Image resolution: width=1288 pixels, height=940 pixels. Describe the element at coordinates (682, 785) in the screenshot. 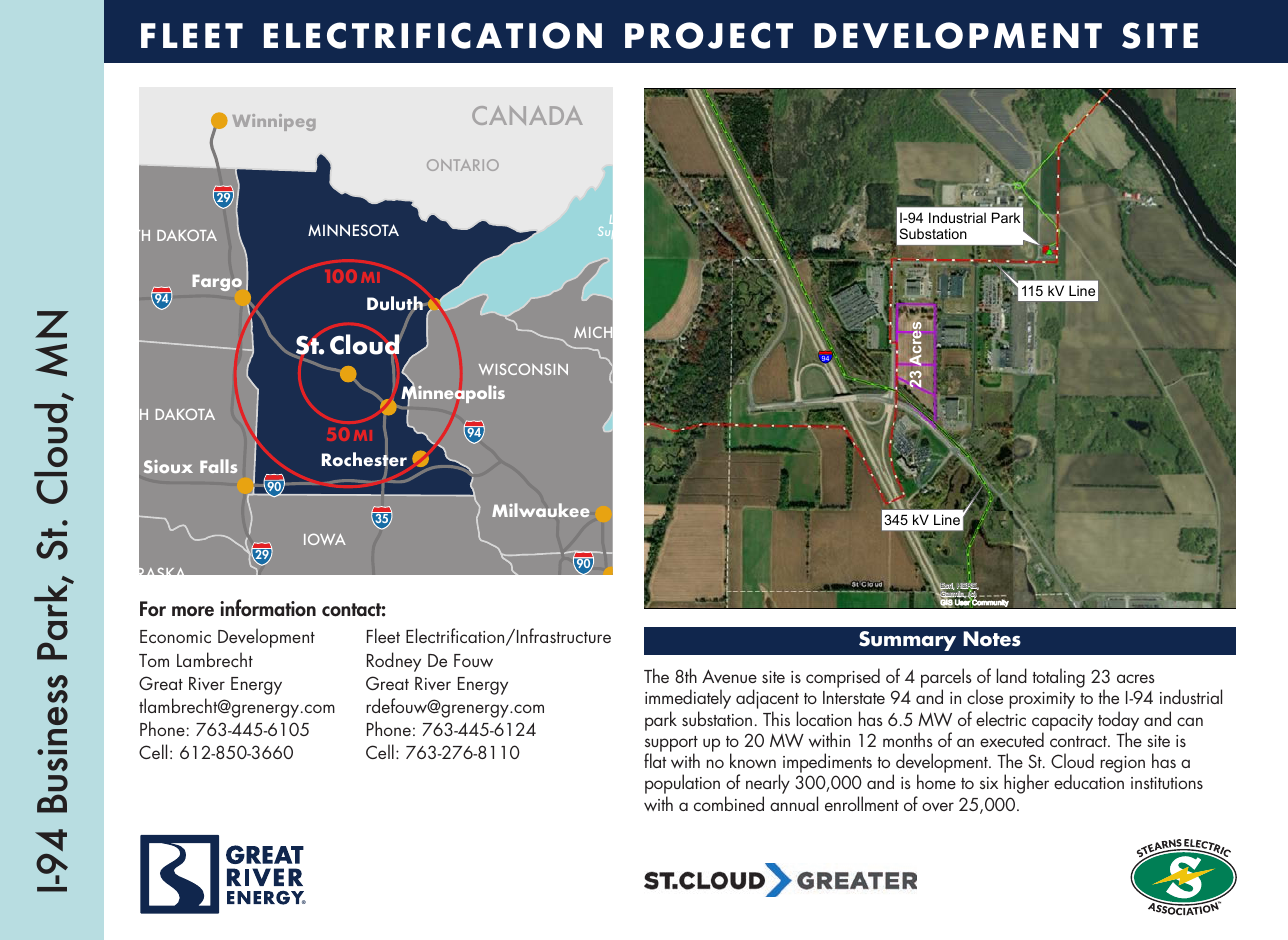

I see `population` at that location.
